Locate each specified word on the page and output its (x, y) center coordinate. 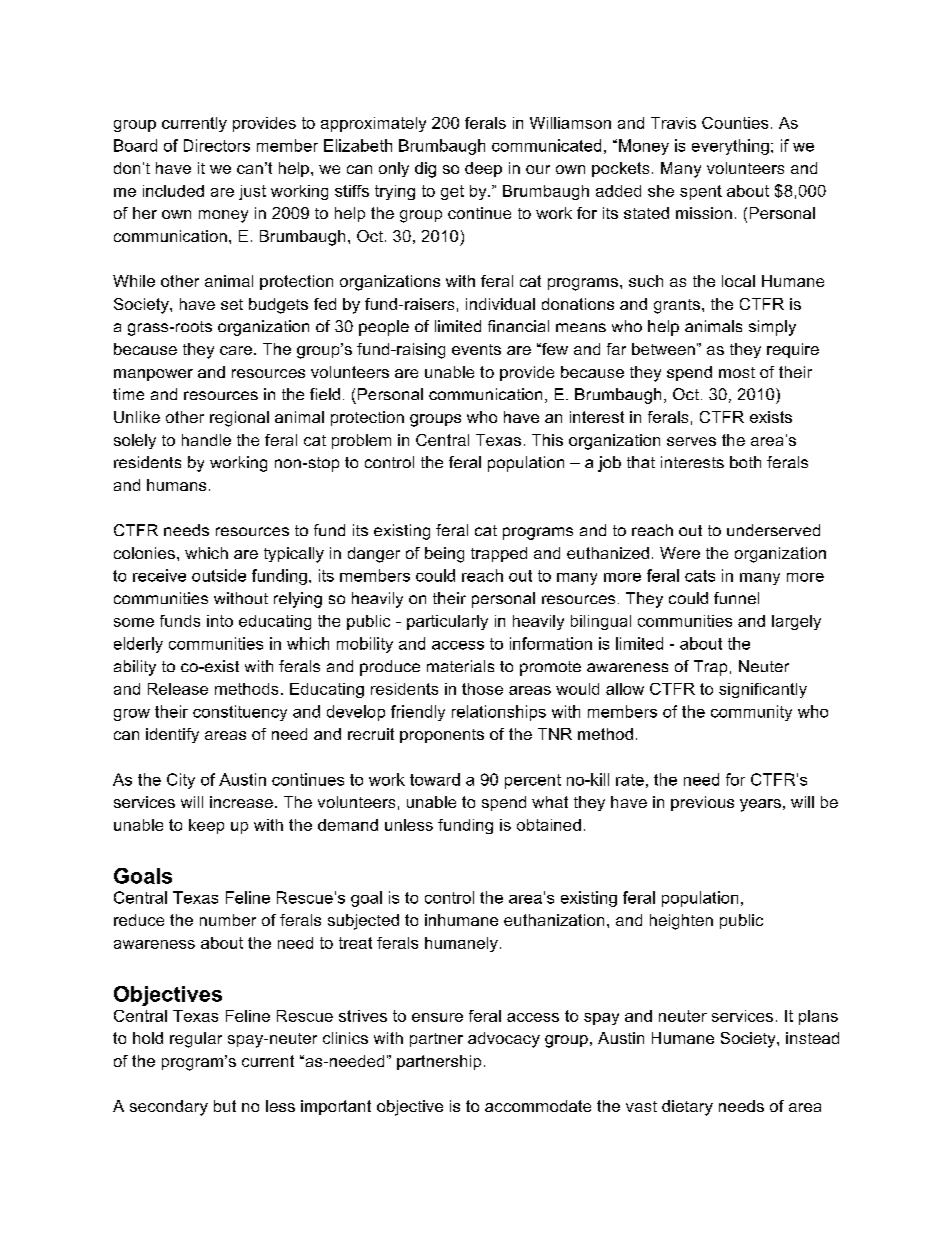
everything (730, 147)
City (181, 781)
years (760, 805)
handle (206, 440)
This (547, 440)
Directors (217, 145)
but (225, 1106)
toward (435, 779)
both (745, 462)
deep (483, 169)
